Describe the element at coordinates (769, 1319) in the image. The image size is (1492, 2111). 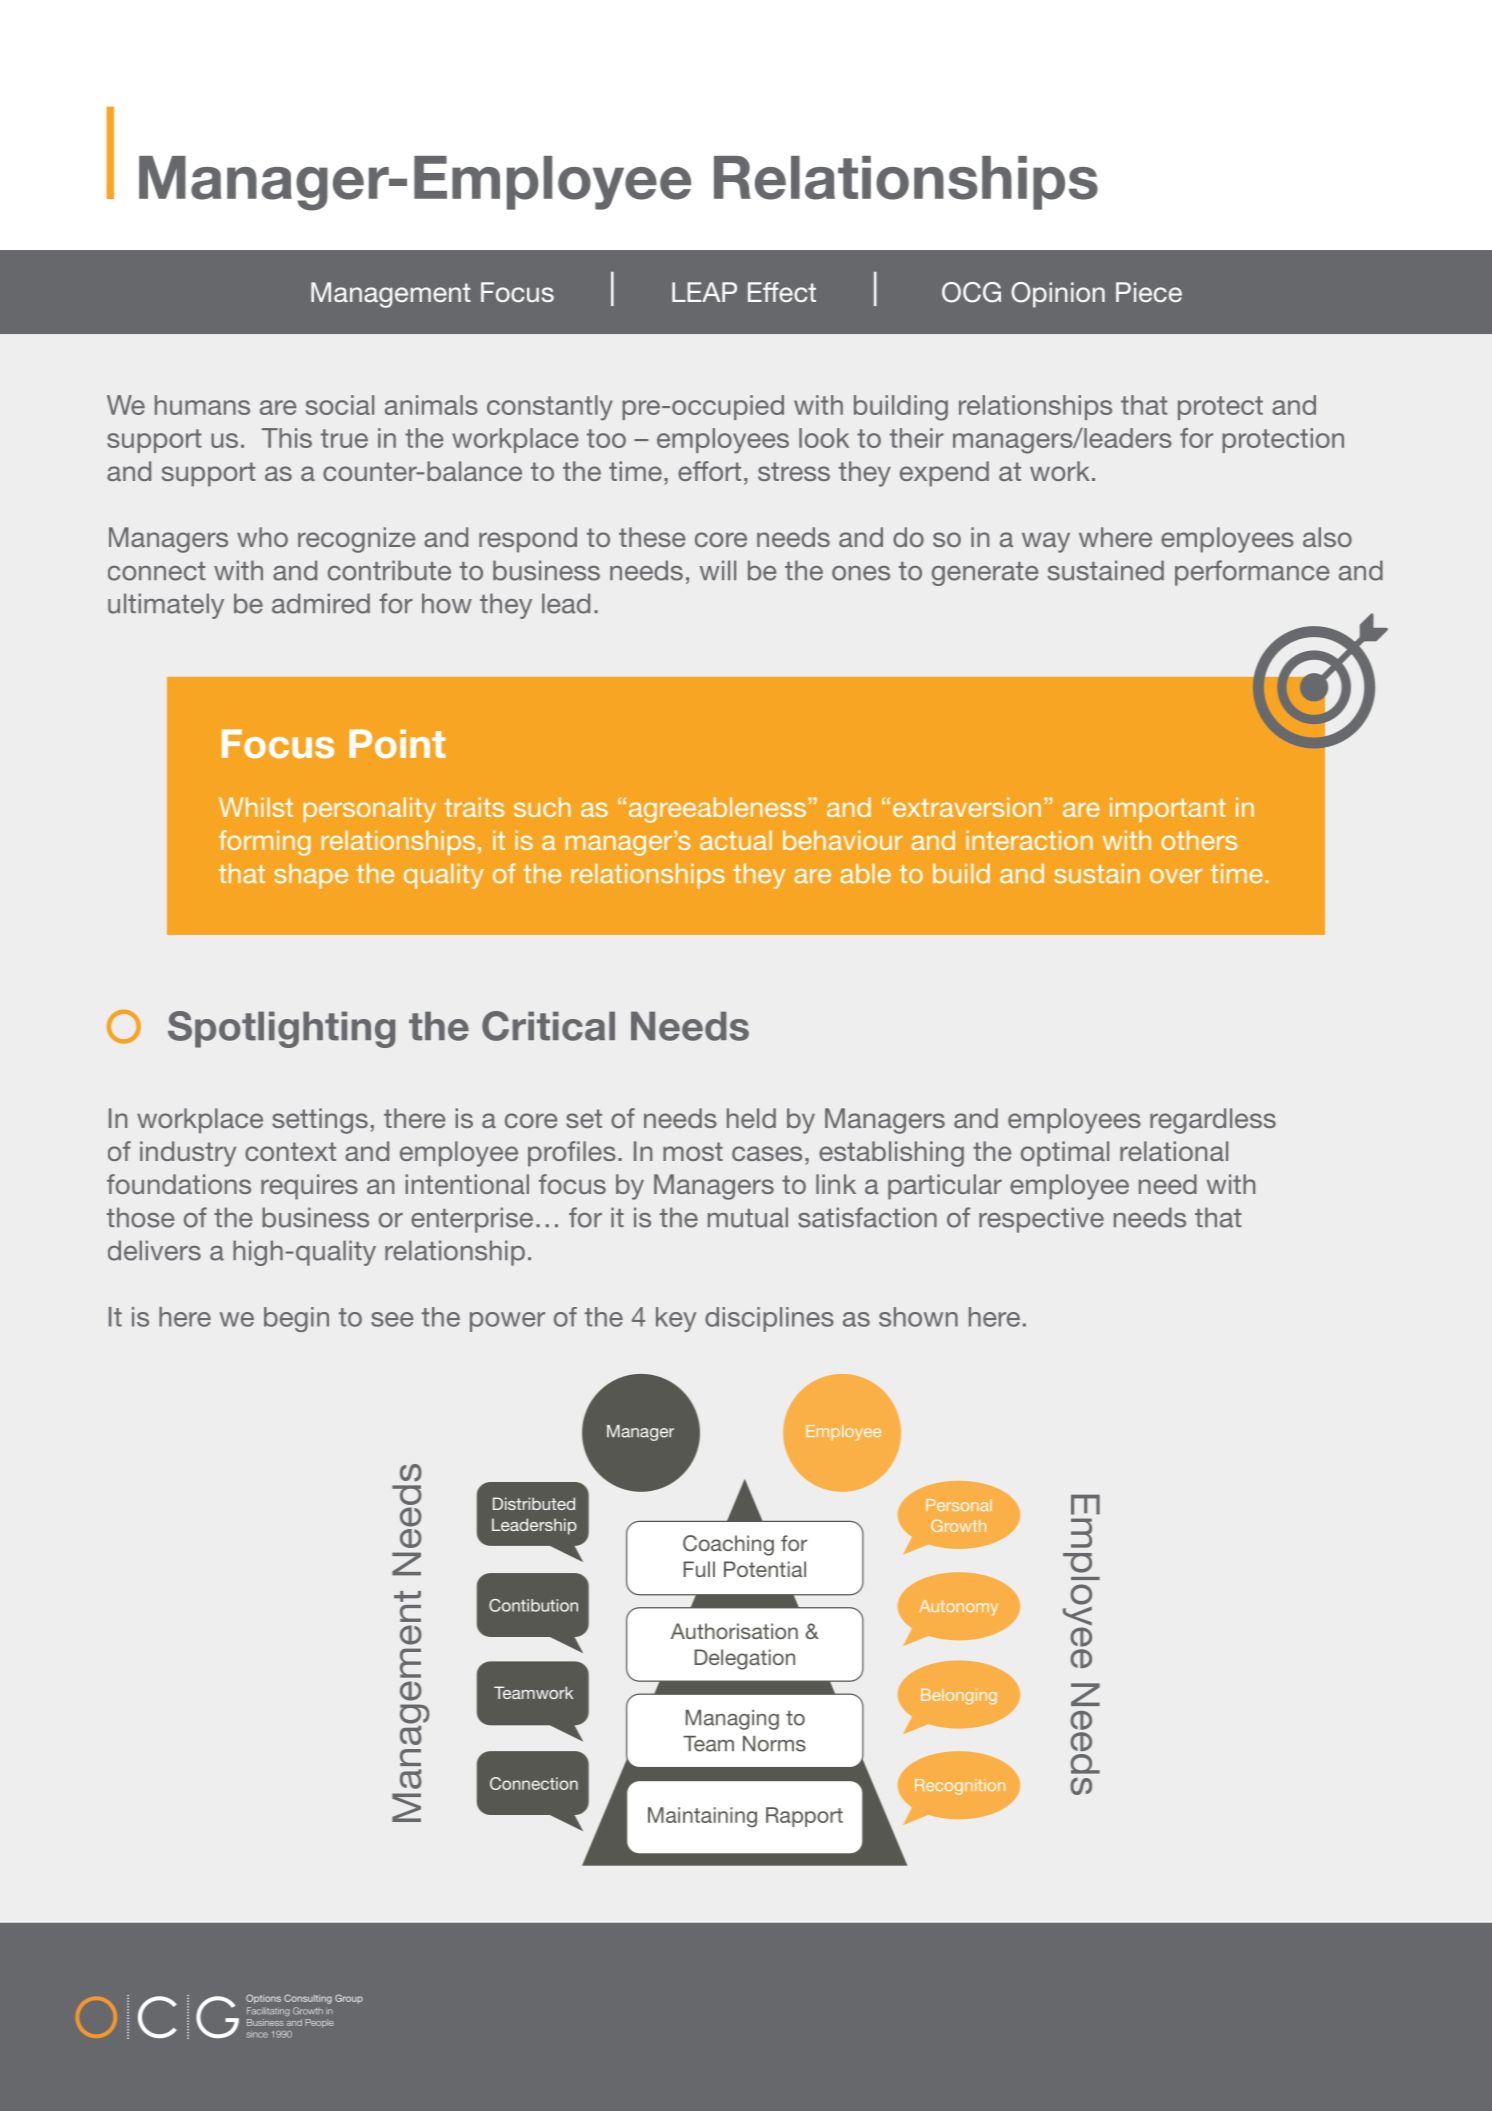
I see `disciplines` at that location.
